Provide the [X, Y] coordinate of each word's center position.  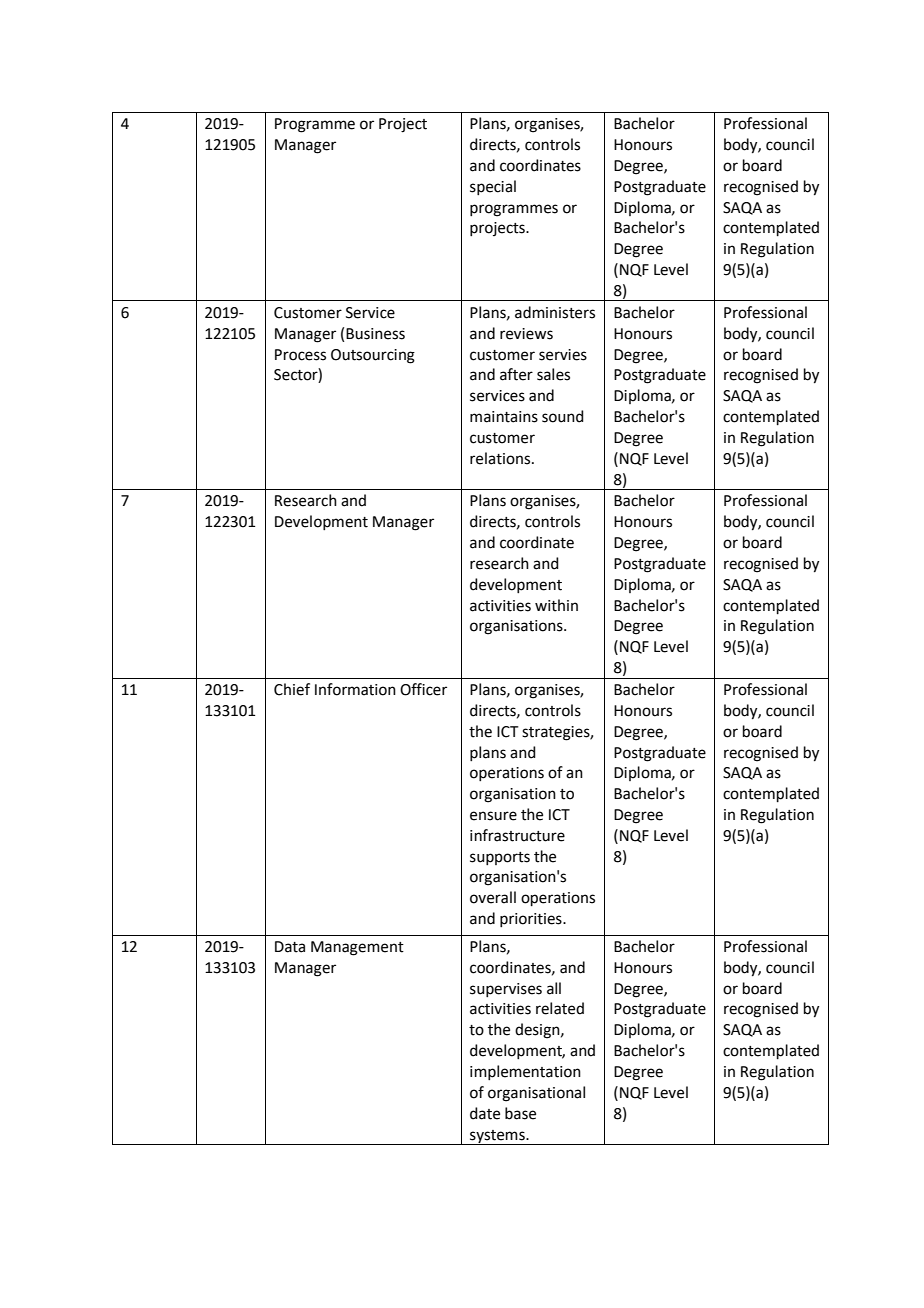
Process [300, 355]
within [556, 605]
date [485, 1113]
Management [357, 948]
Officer [423, 689]
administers [555, 312]
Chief [292, 689]
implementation [525, 1072]
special [493, 187]
